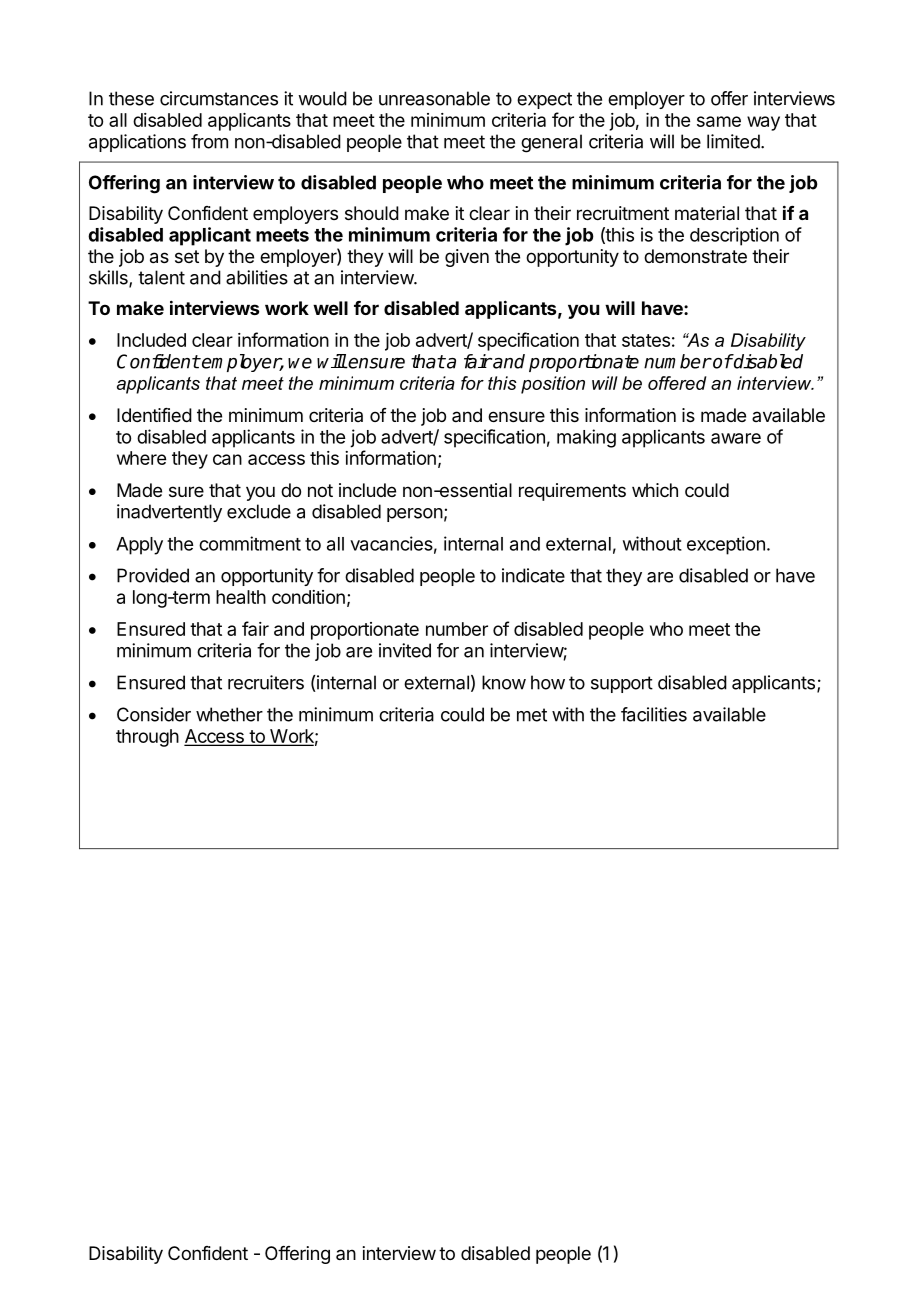  Describe the element at coordinates (154, 714) in the screenshot. I see `Consider` at that location.
